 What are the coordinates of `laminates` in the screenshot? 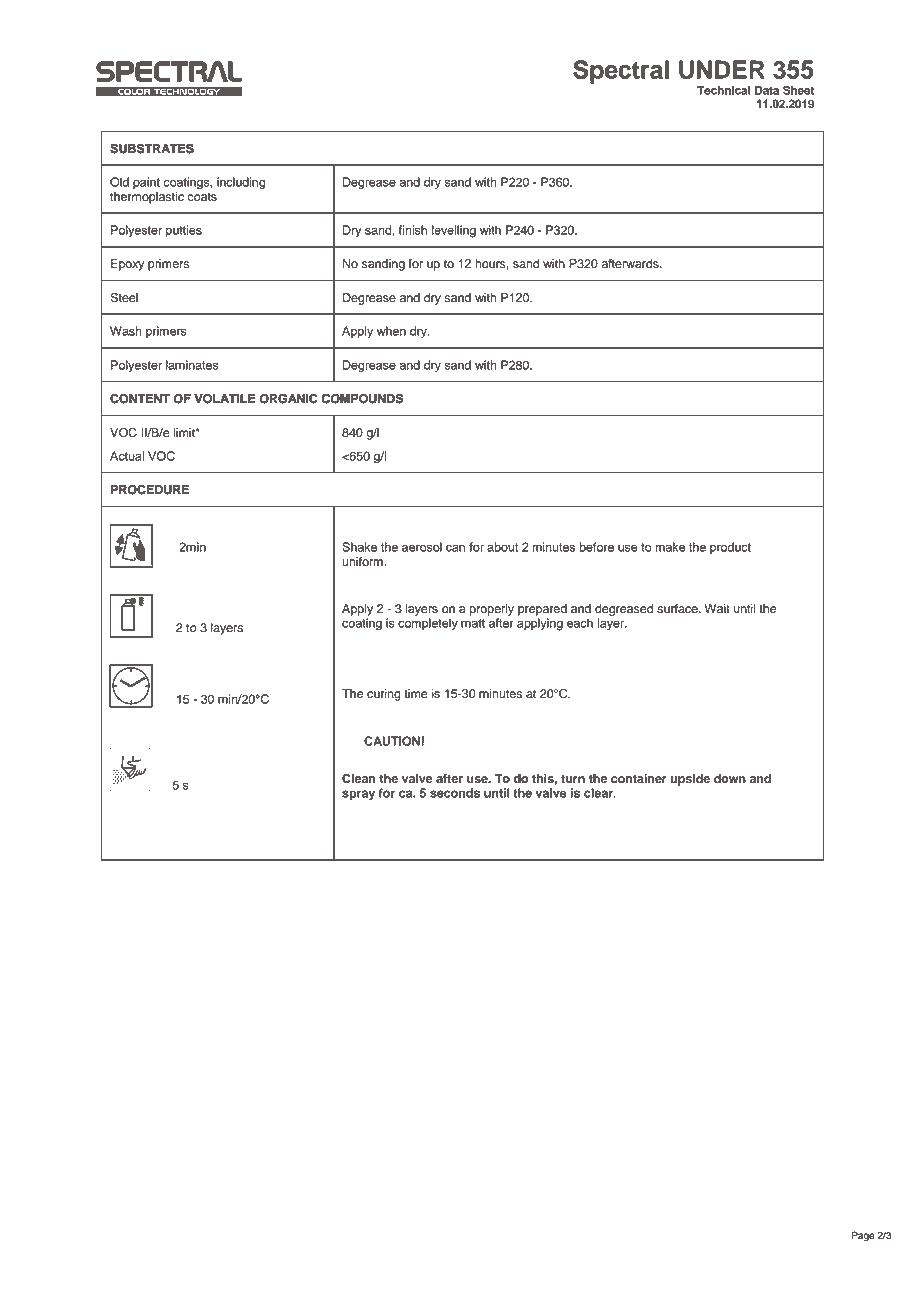 It's located at (192, 365).
